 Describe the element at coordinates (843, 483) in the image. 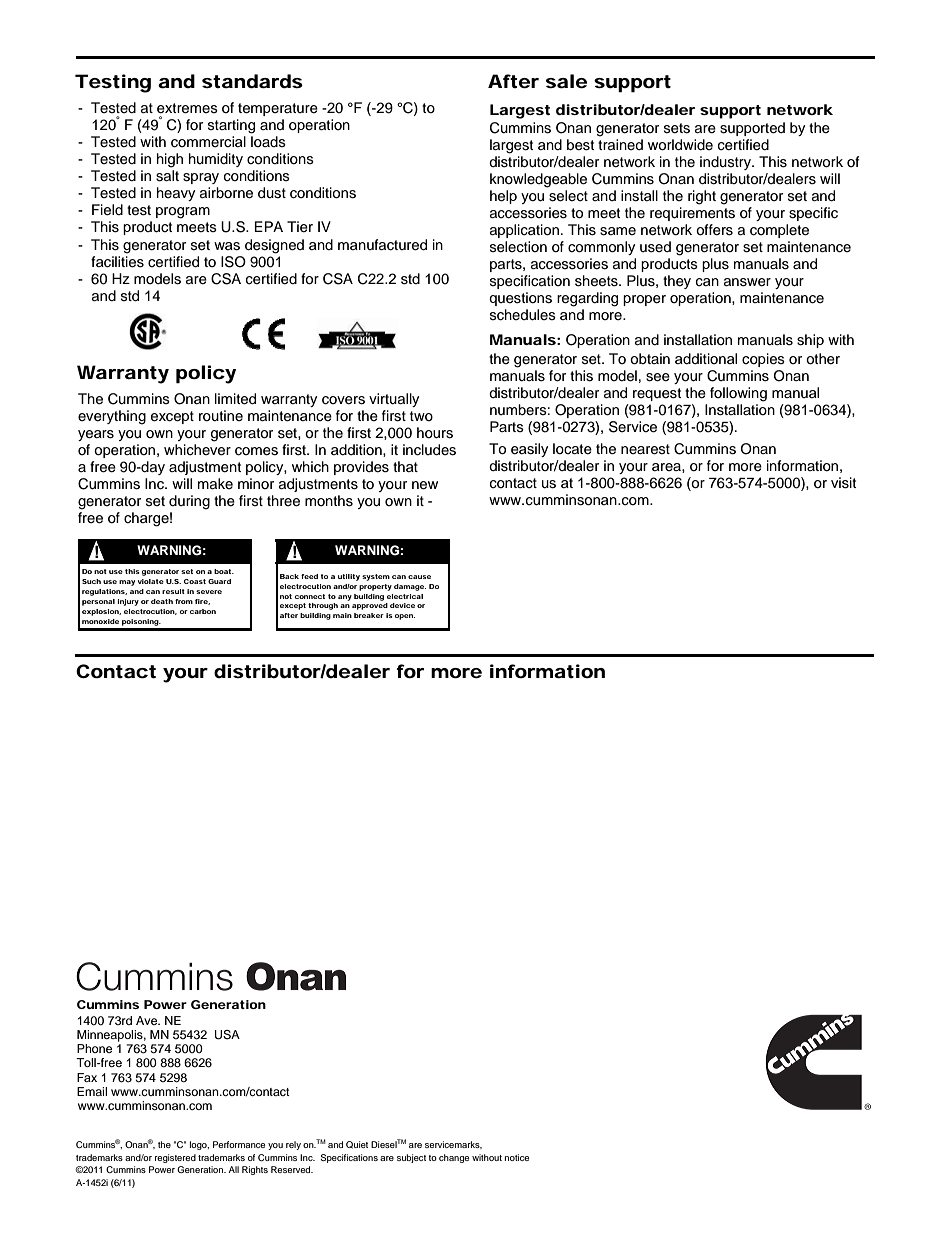

I see `visit` at that location.
